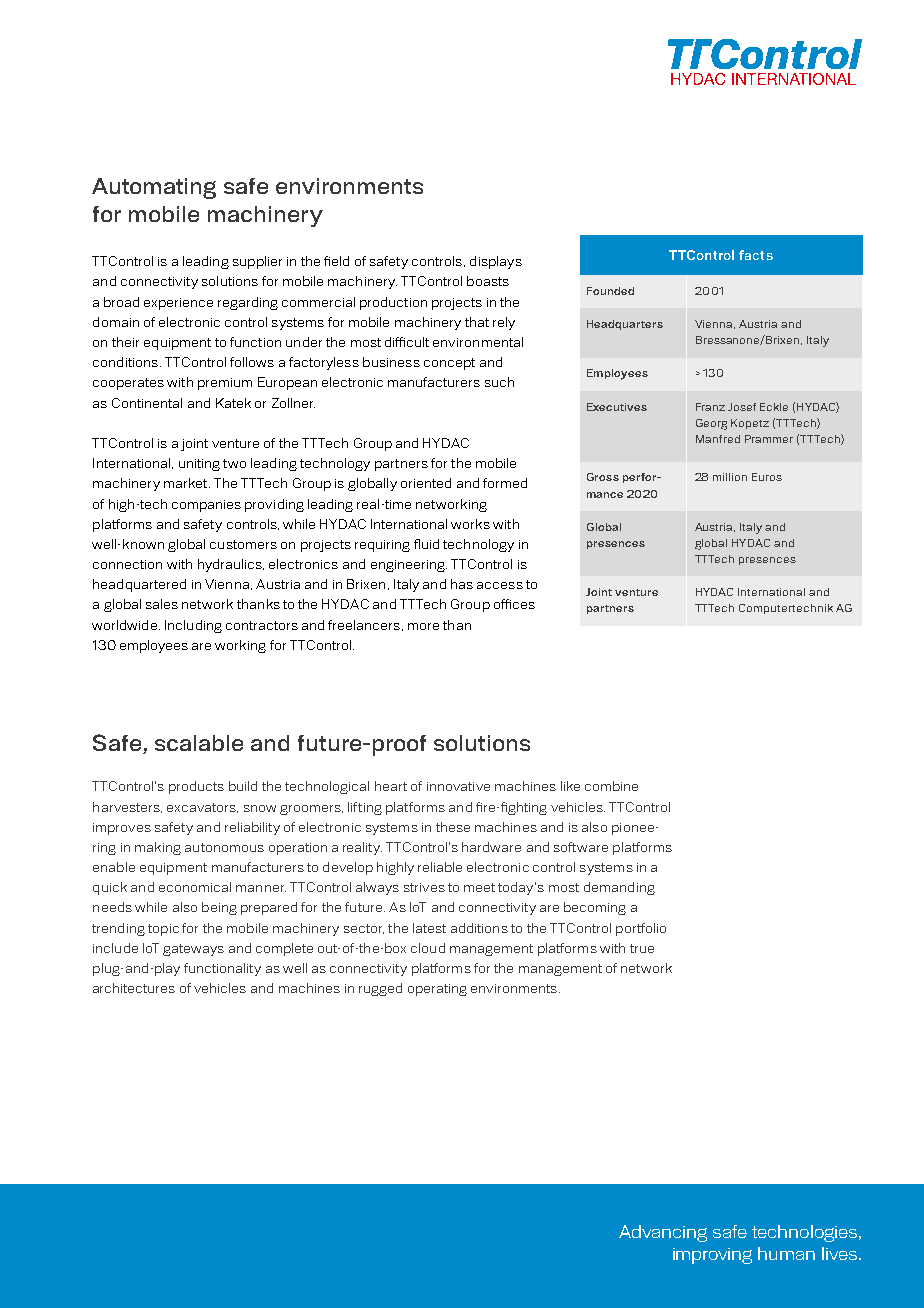 Image resolution: width=924 pixels, height=1308 pixels. Describe the element at coordinates (641, 929) in the screenshot. I see `portfolio` at that location.
